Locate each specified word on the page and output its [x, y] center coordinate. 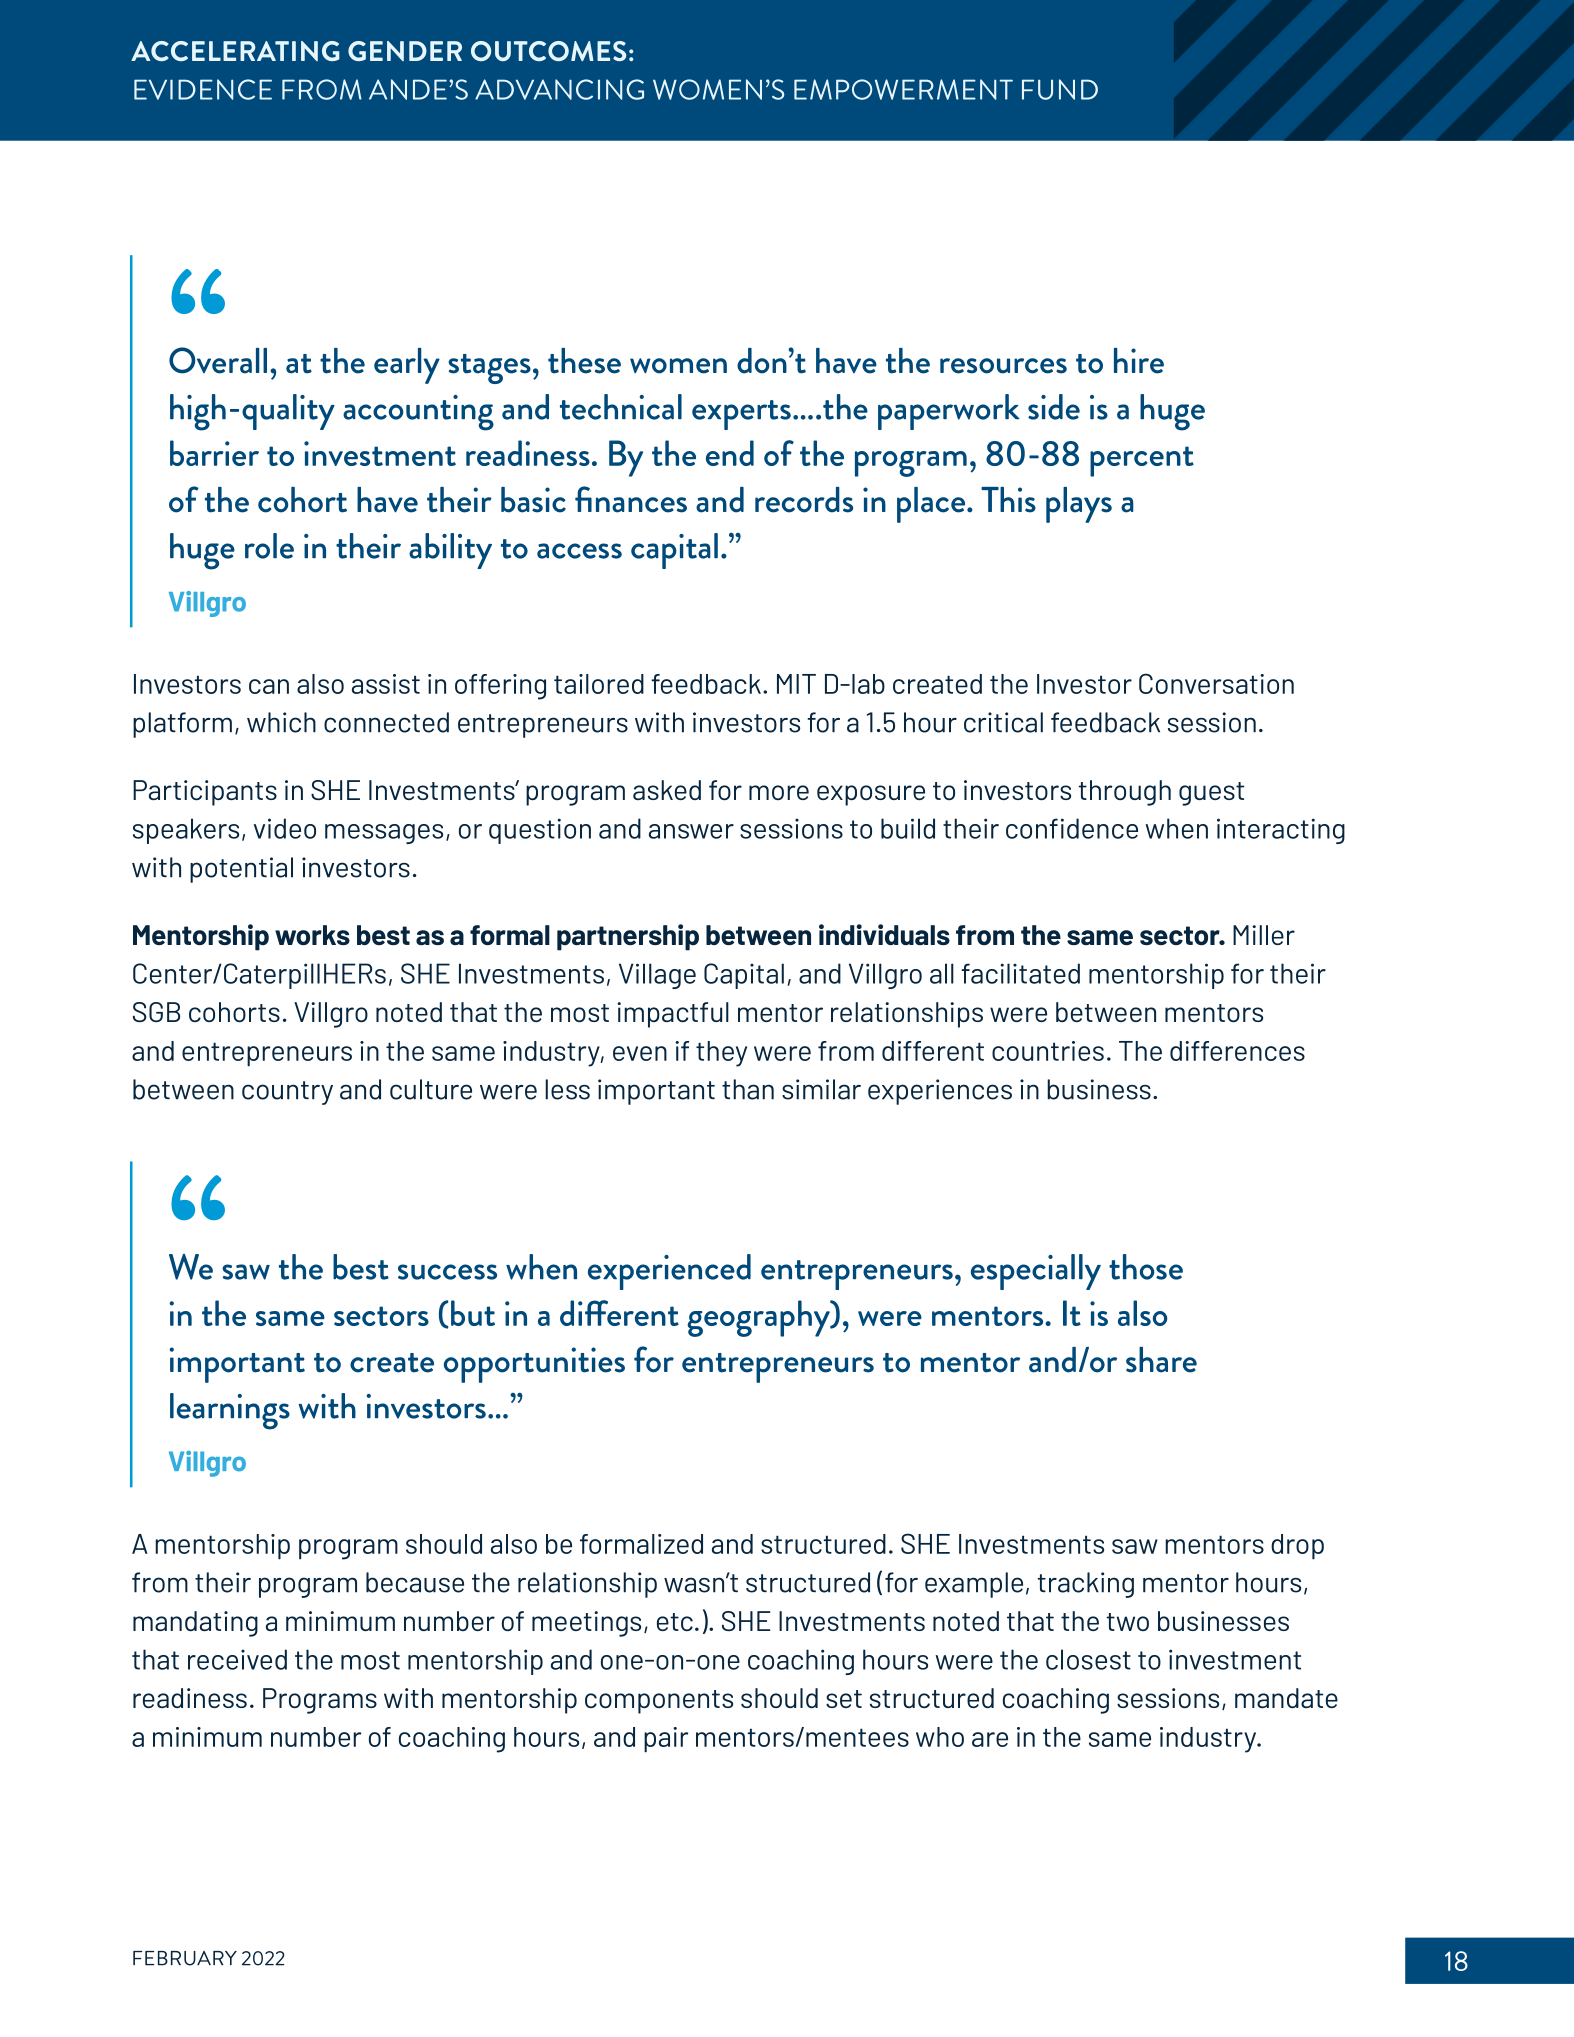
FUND [1060, 89]
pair [666, 1740]
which [281, 722]
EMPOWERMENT [903, 89]
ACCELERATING [235, 51]
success [447, 1272]
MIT [796, 684]
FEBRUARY [185, 1958]
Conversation [1216, 683]
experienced [669, 1272]
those [1146, 1267]
